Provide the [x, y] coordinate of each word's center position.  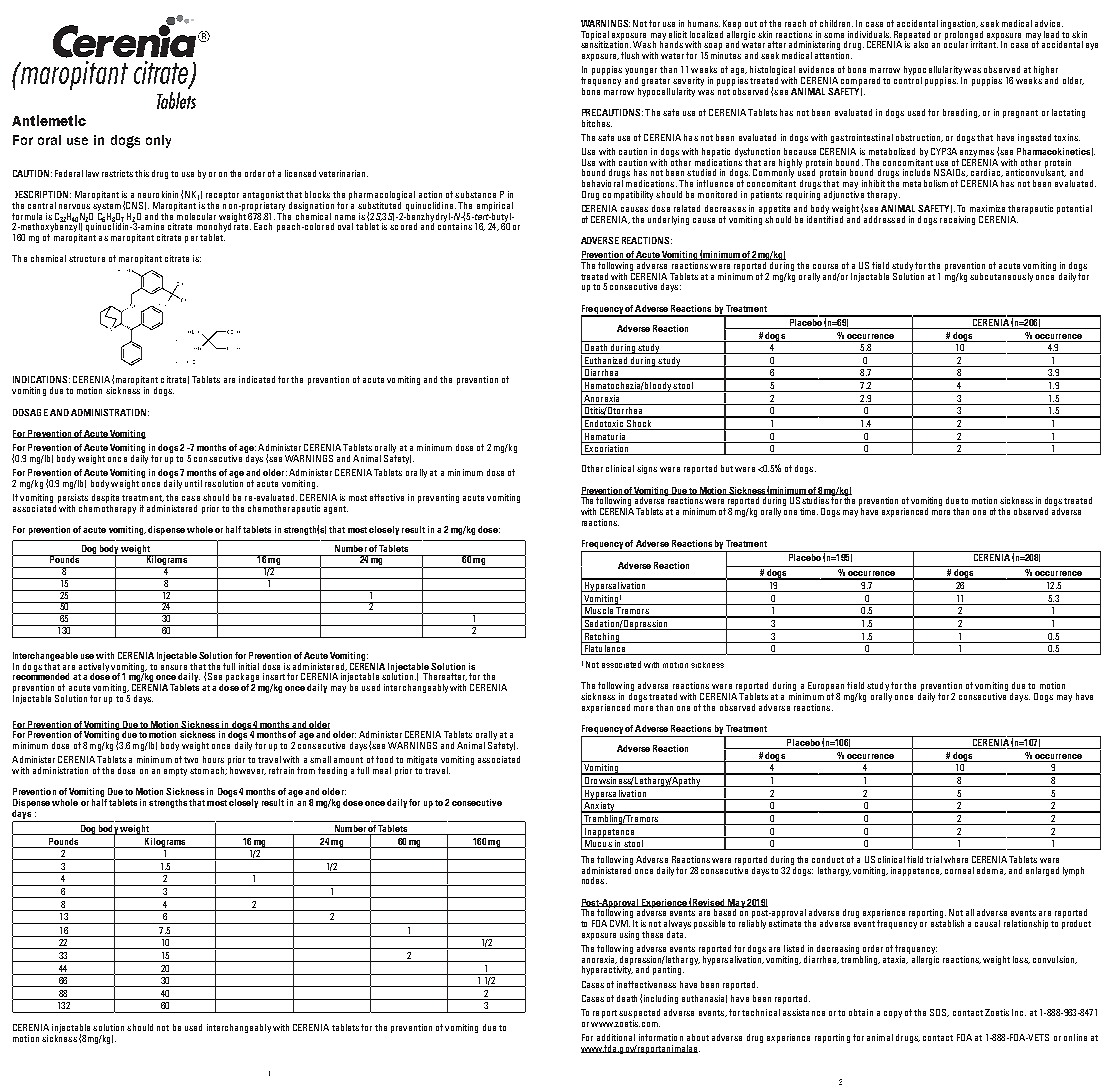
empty [175, 772]
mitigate [422, 760]
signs [647, 469]
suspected [639, 1013]
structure [87, 259]
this [142, 173]
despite [105, 498]
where [956, 859]
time [809, 511]
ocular [956, 43]
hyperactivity [607, 969]
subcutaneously [1001, 277]
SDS [939, 1013]
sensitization [606, 43]
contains [455, 225]
